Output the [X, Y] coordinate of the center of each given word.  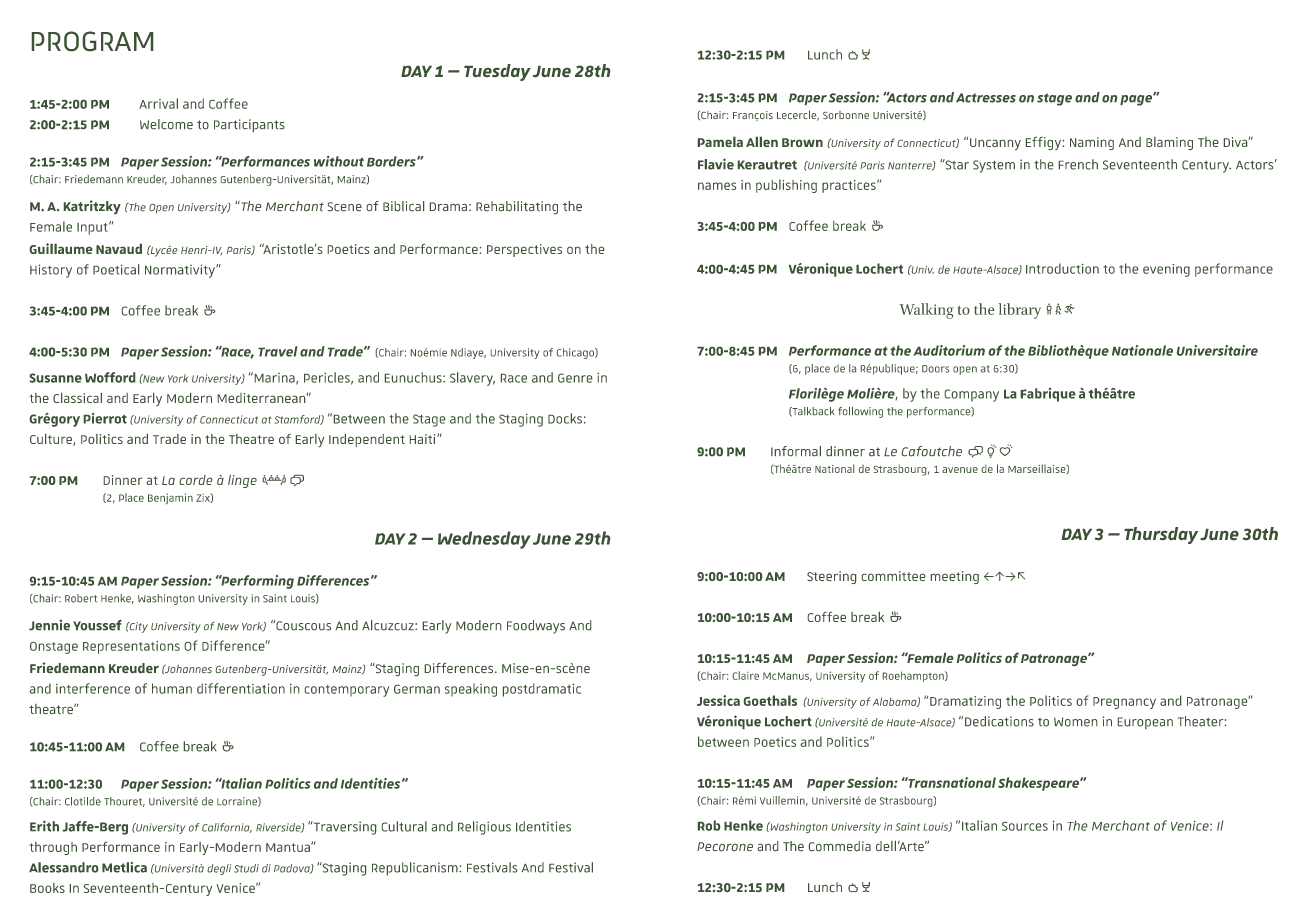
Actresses [986, 98]
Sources [1025, 826]
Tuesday [497, 72]
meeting [955, 577]
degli [219, 869]
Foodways [536, 627]
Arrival [158, 103]
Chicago [576, 353]
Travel [278, 351]
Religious [484, 828]
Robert [81, 598]
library [1020, 311]
